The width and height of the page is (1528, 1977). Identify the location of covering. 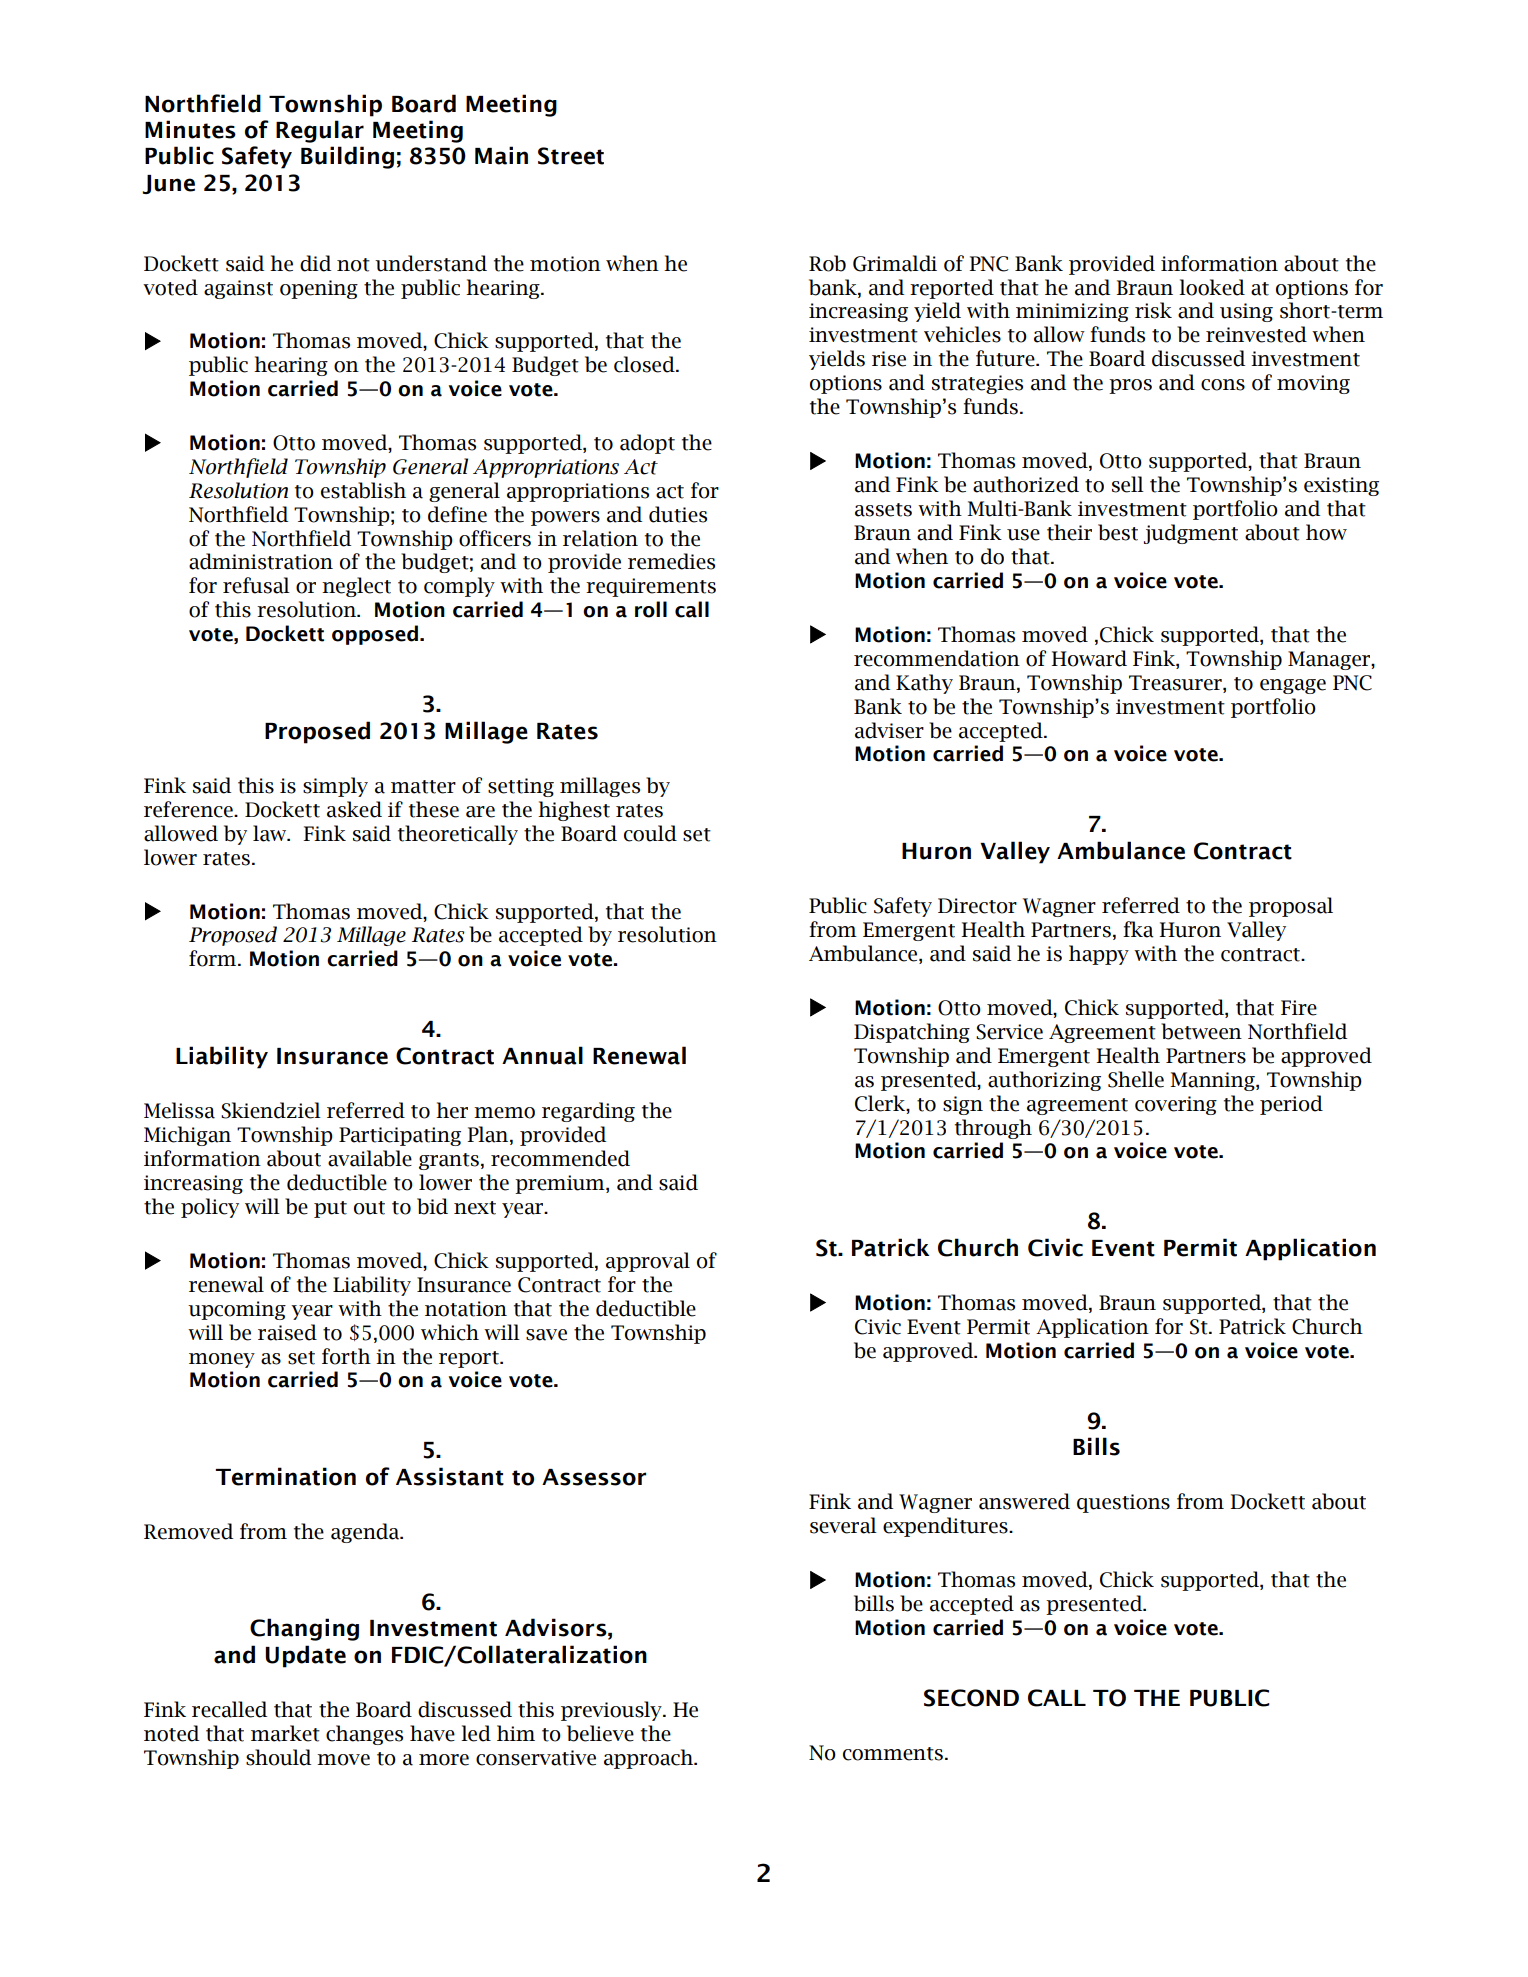
(1176, 1105).
